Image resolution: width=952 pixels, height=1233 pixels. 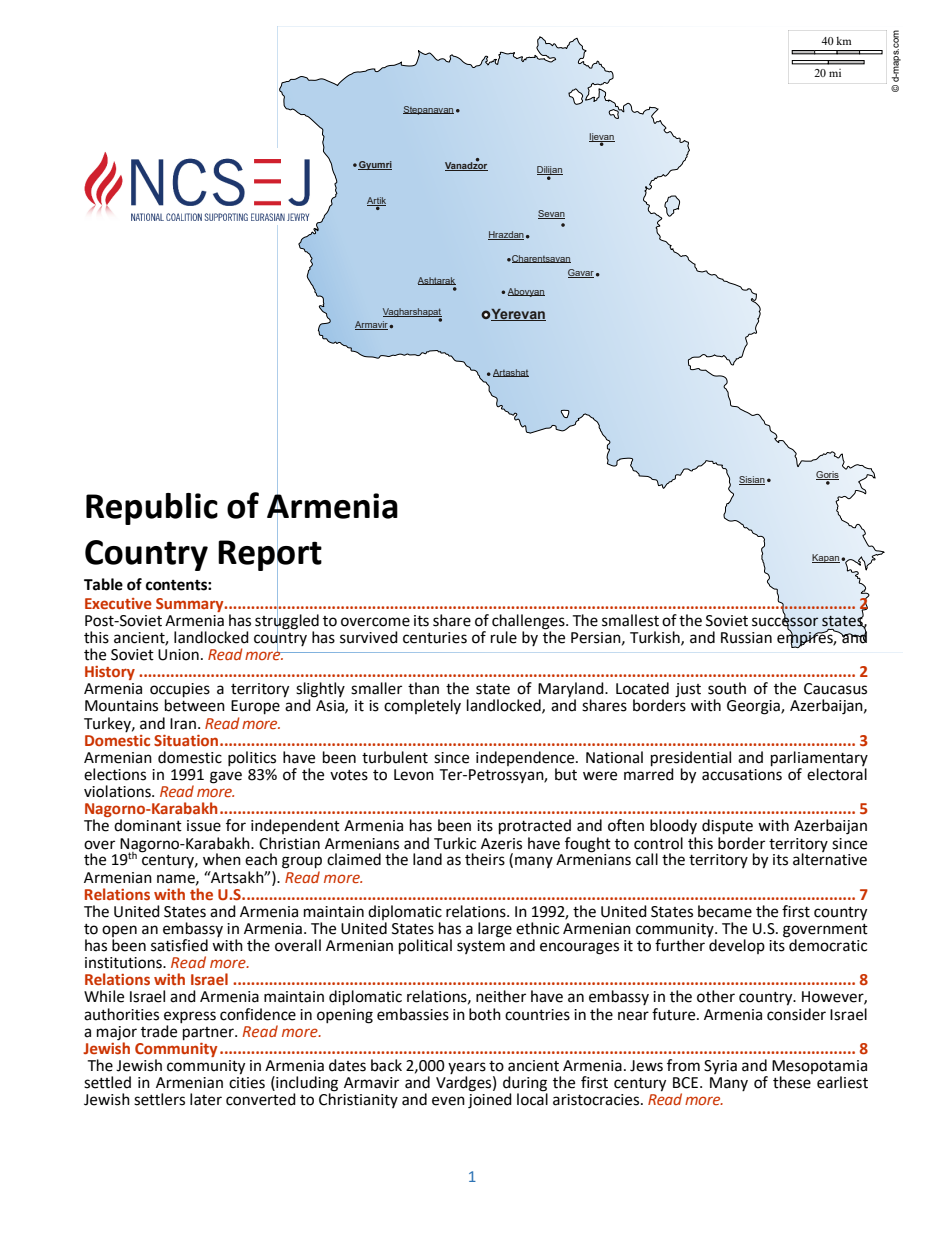 What do you see at coordinates (727, 688) in the document?
I see `south` at bounding box center [727, 688].
